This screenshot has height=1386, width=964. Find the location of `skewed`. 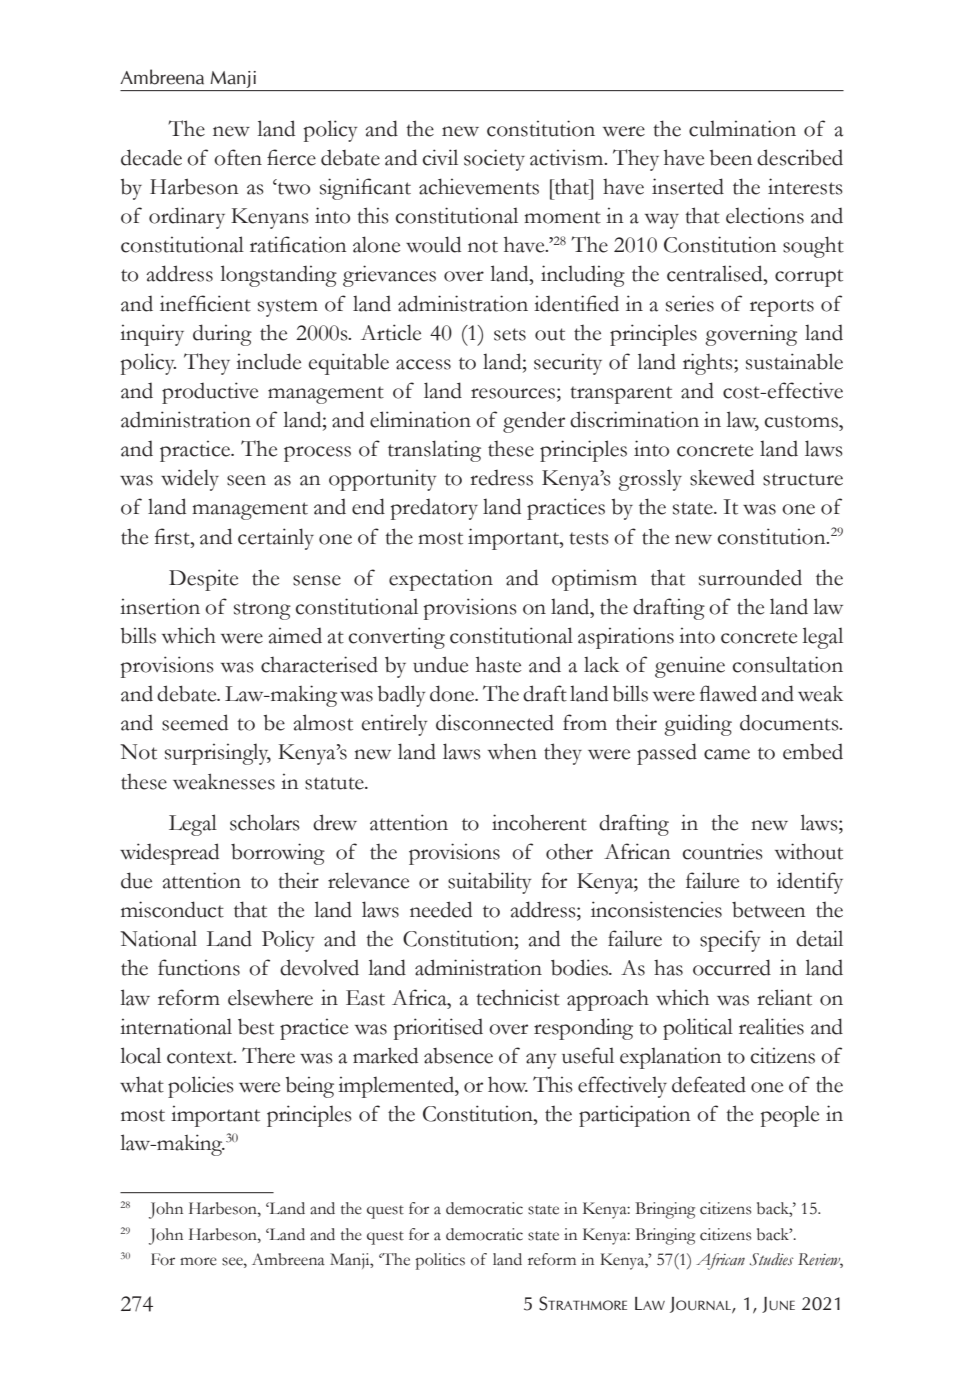

skewed is located at coordinates (722, 477).
